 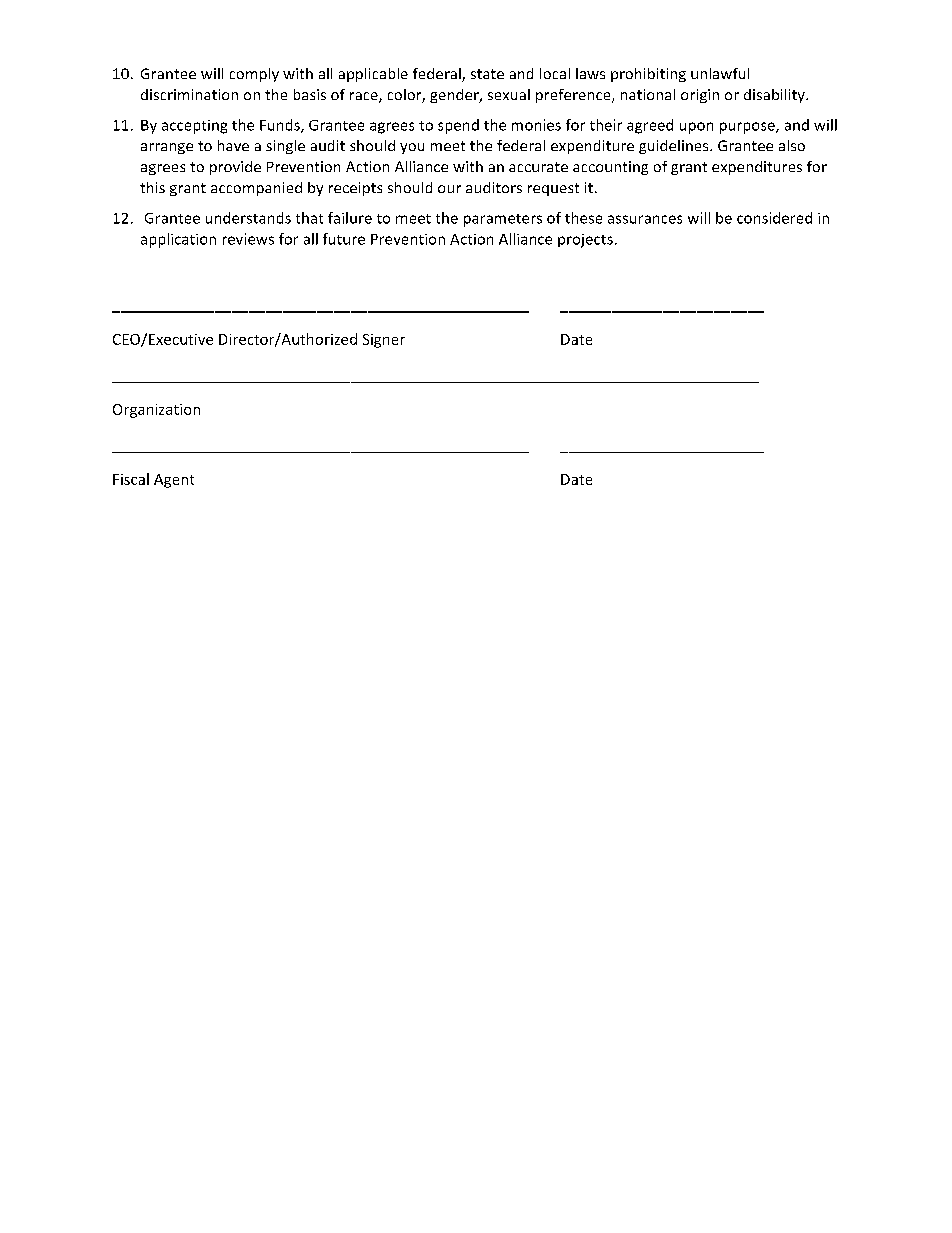 What do you see at coordinates (384, 341) in the image?
I see `Signer` at bounding box center [384, 341].
